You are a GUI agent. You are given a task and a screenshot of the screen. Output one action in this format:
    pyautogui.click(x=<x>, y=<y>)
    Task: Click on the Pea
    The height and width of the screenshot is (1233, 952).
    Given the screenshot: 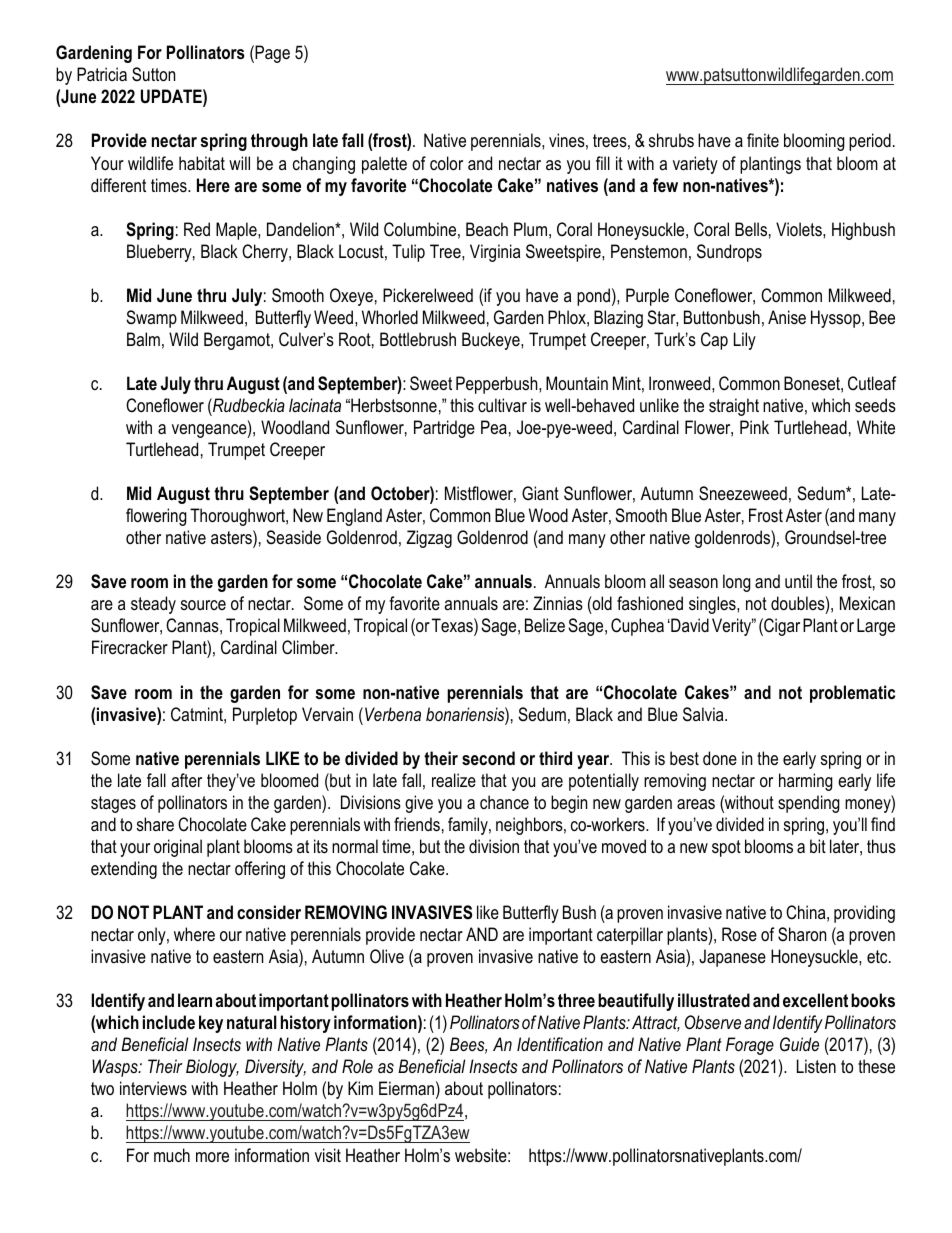 What is the action you would take?
    pyautogui.click(x=494, y=427)
